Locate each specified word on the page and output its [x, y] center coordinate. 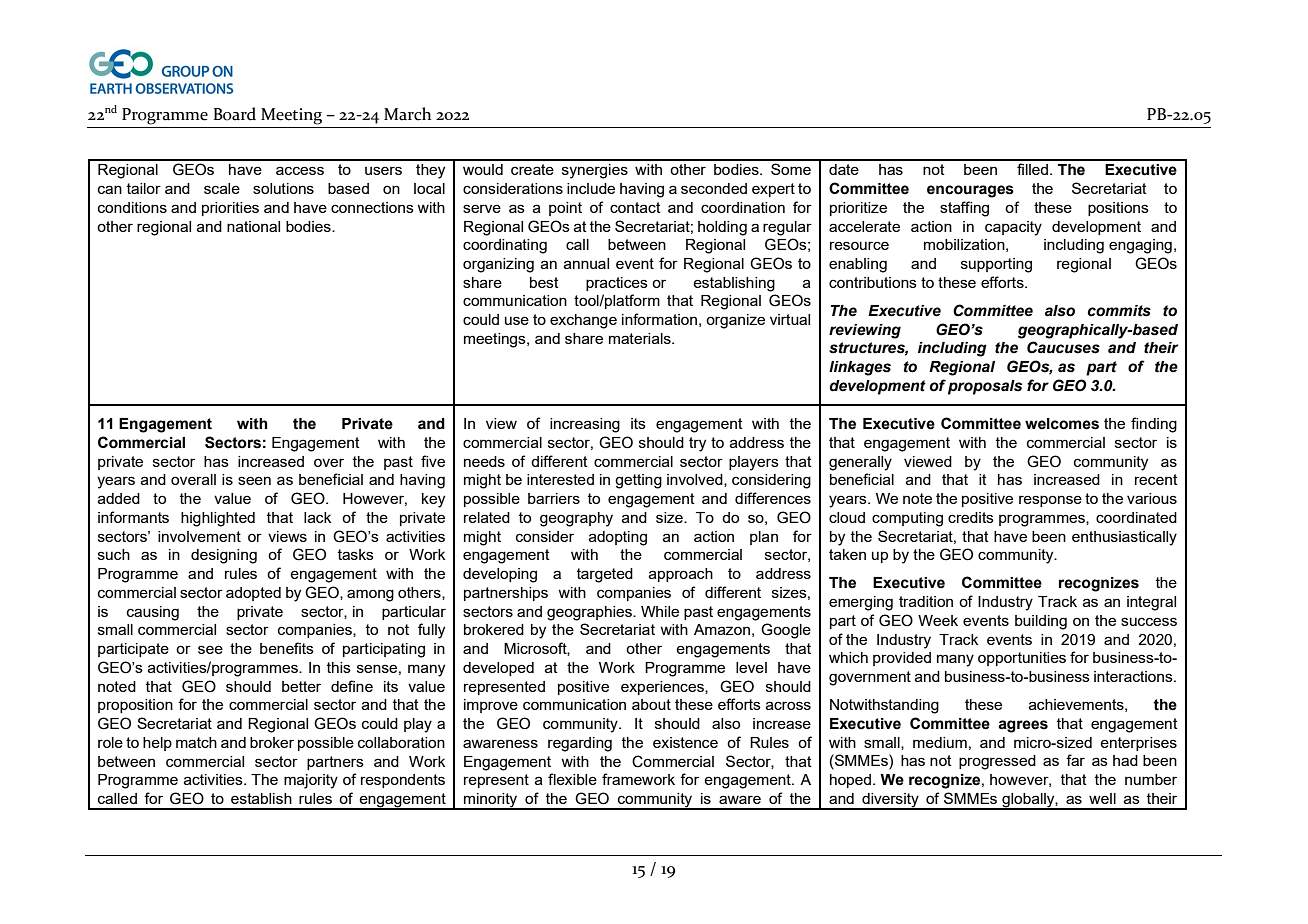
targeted [605, 575]
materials [641, 338]
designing [224, 556]
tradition [926, 601]
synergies [595, 171]
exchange [583, 321]
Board [234, 114]
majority [311, 781]
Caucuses [1063, 347]
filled [1032, 169]
